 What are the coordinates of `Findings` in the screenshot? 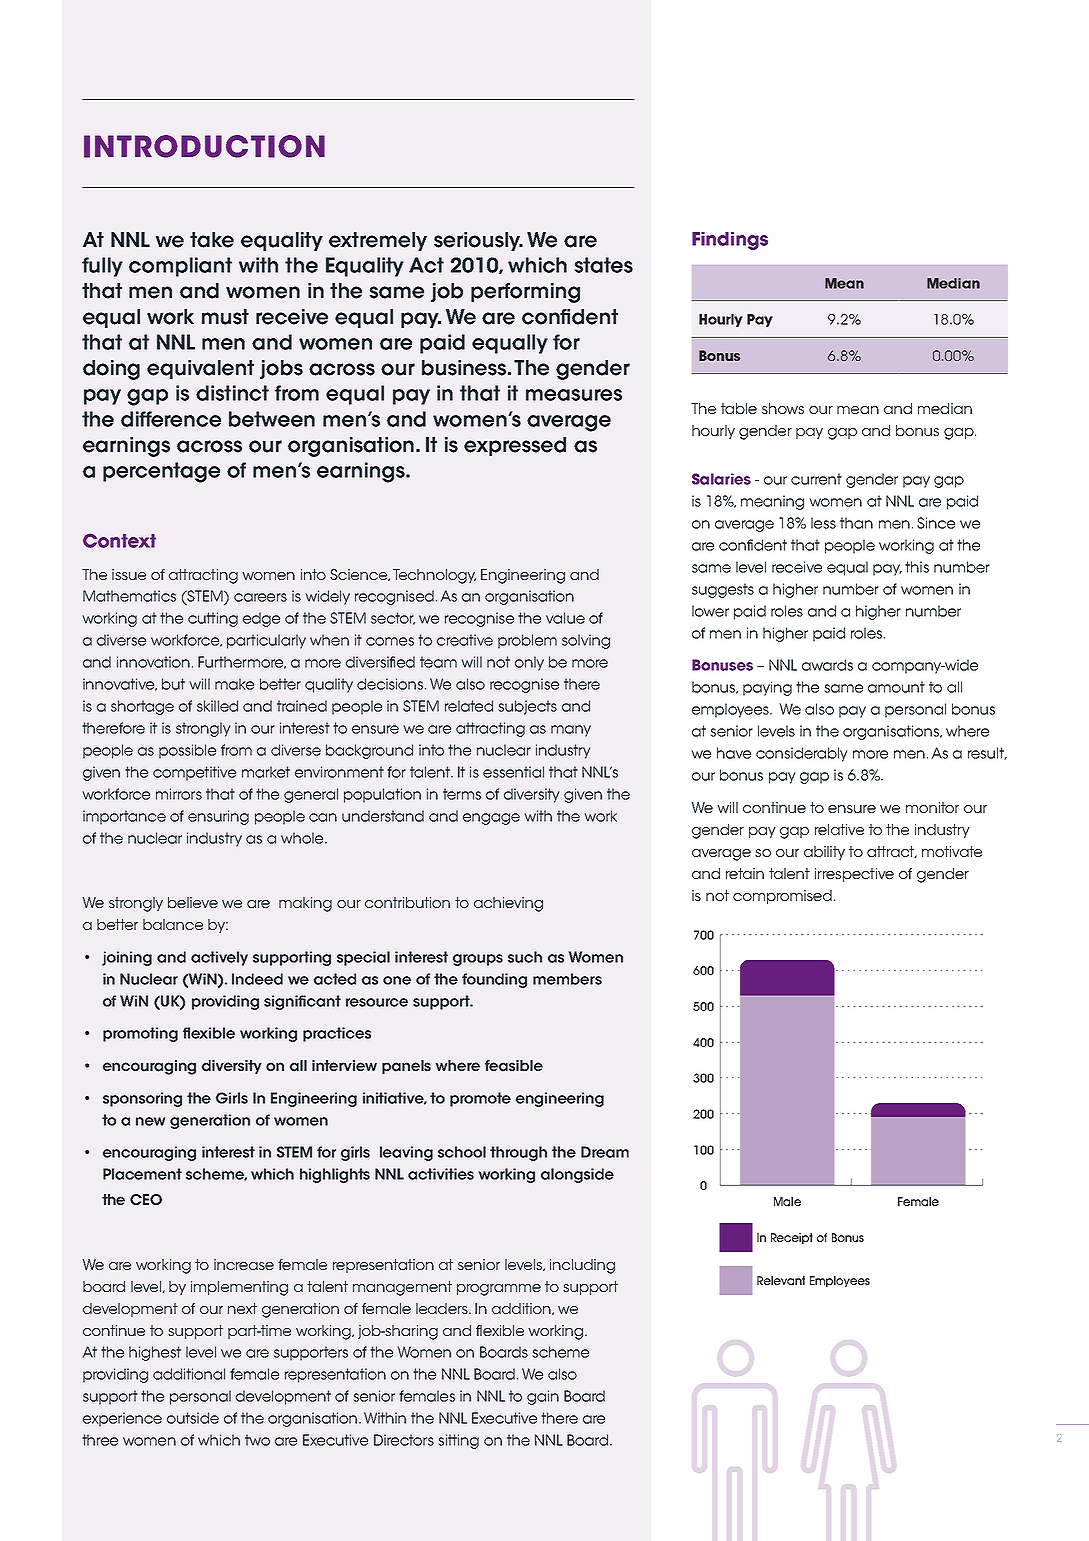 It's located at (730, 241).
